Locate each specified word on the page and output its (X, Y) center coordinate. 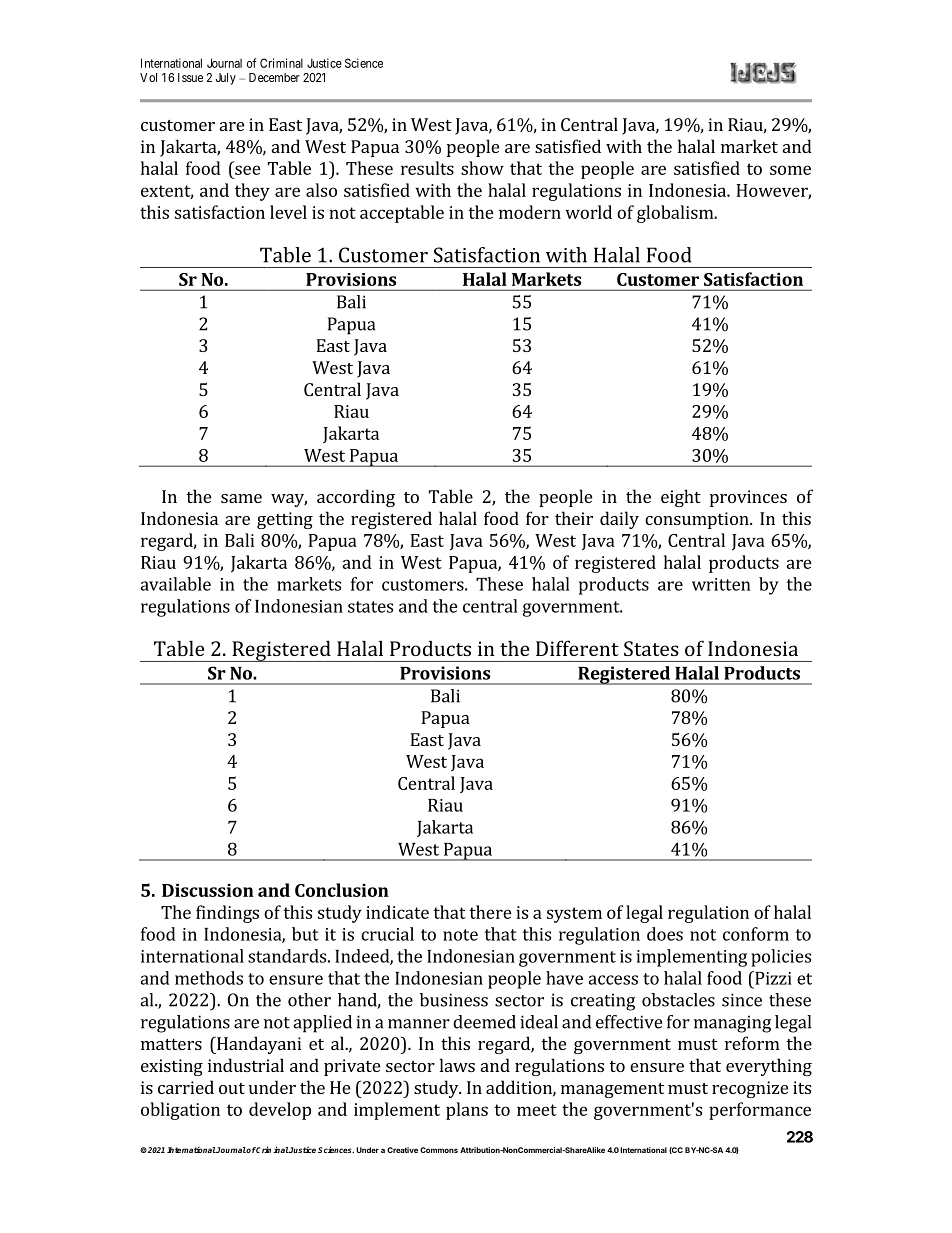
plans (467, 1111)
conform (756, 934)
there (490, 912)
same (241, 498)
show (482, 168)
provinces (748, 498)
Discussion (208, 890)
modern (530, 212)
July (225, 79)
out (232, 1088)
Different (577, 648)
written (721, 584)
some (790, 170)
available (175, 584)
